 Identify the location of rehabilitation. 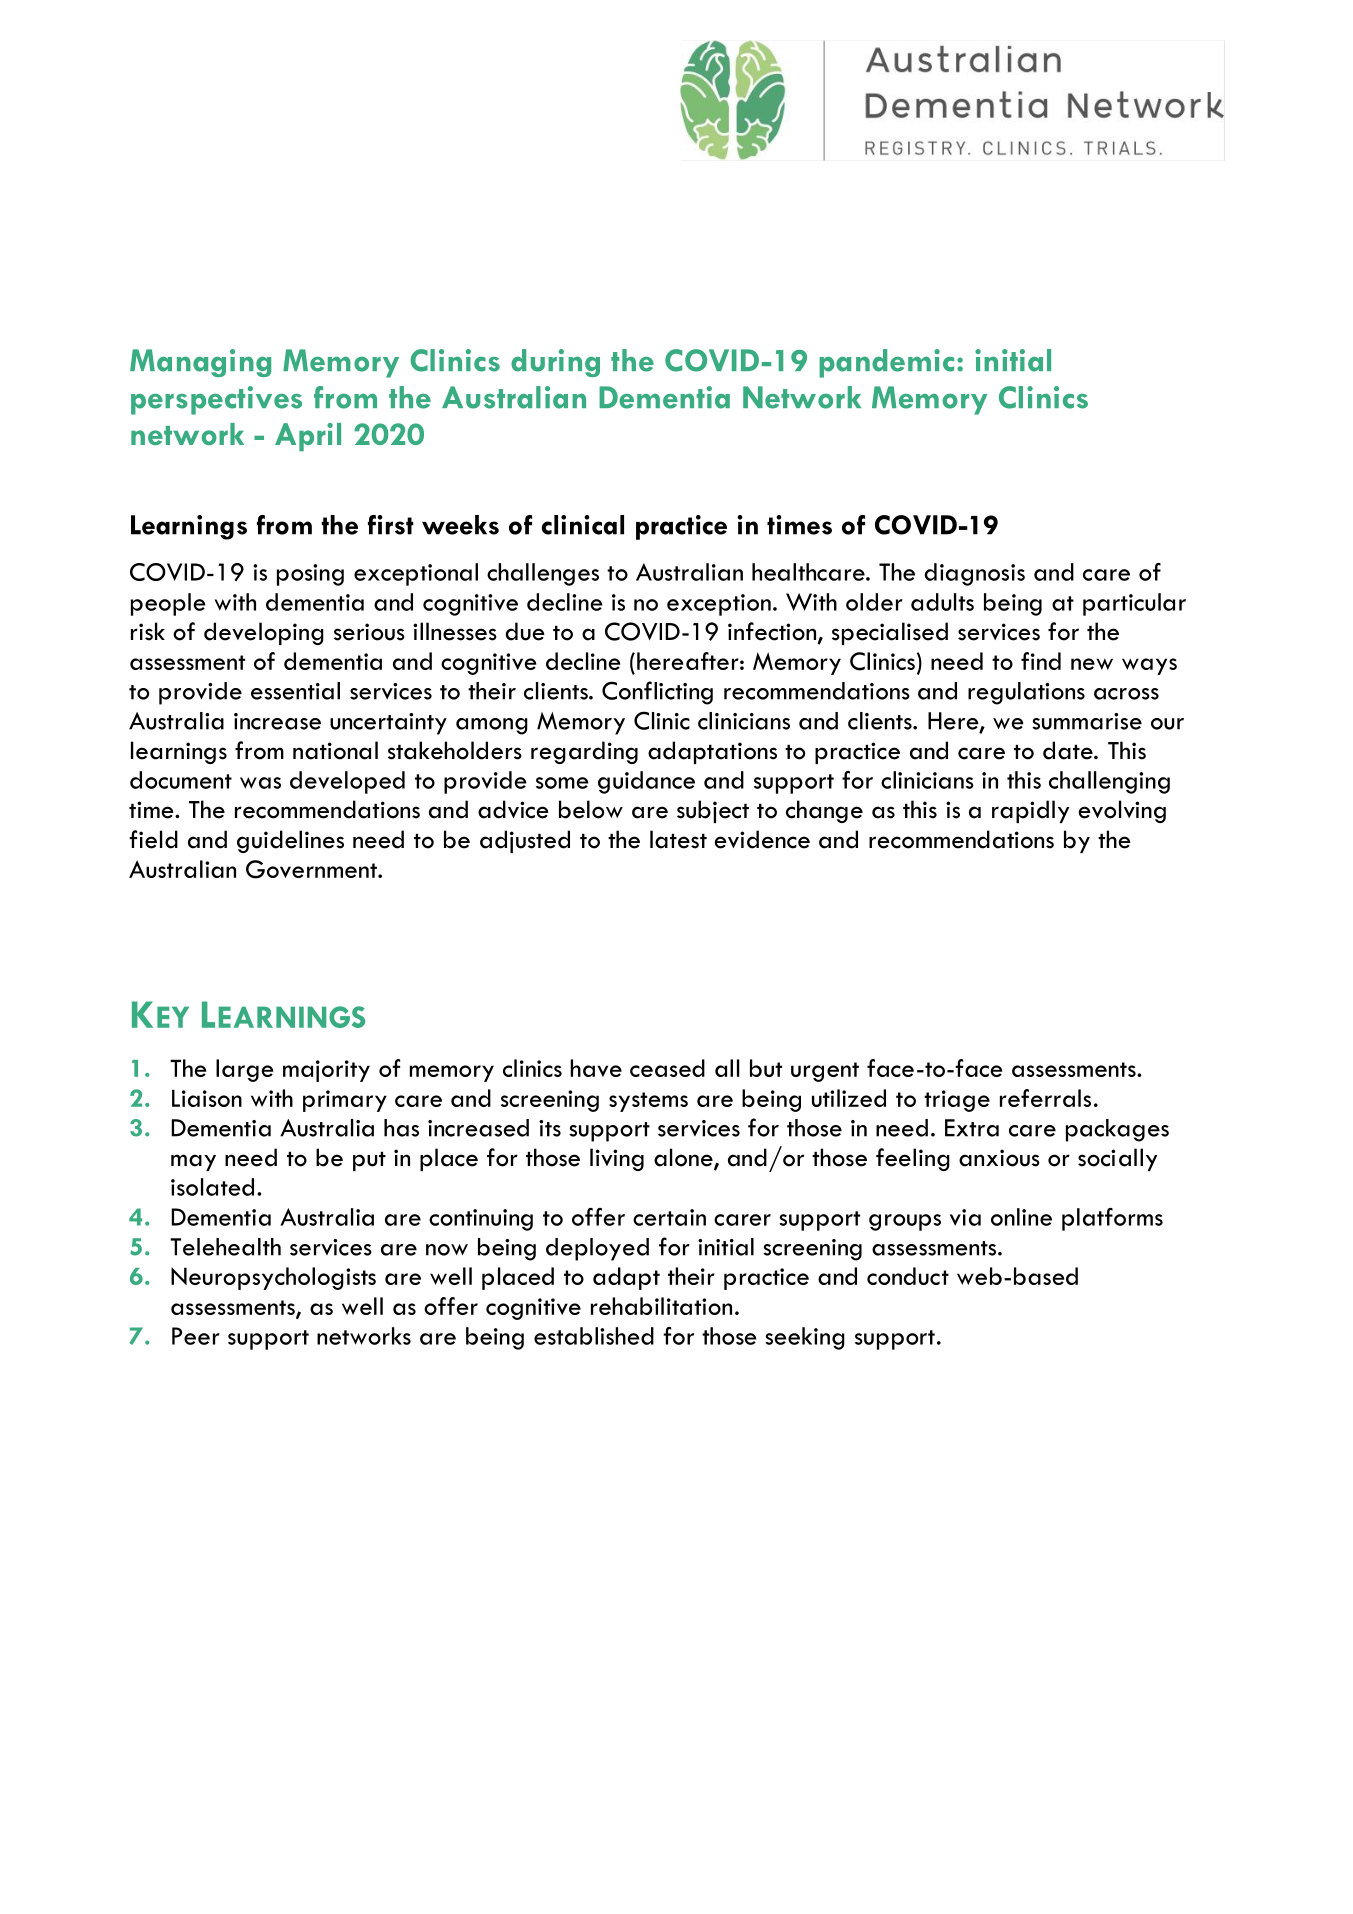
(661, 1306).
